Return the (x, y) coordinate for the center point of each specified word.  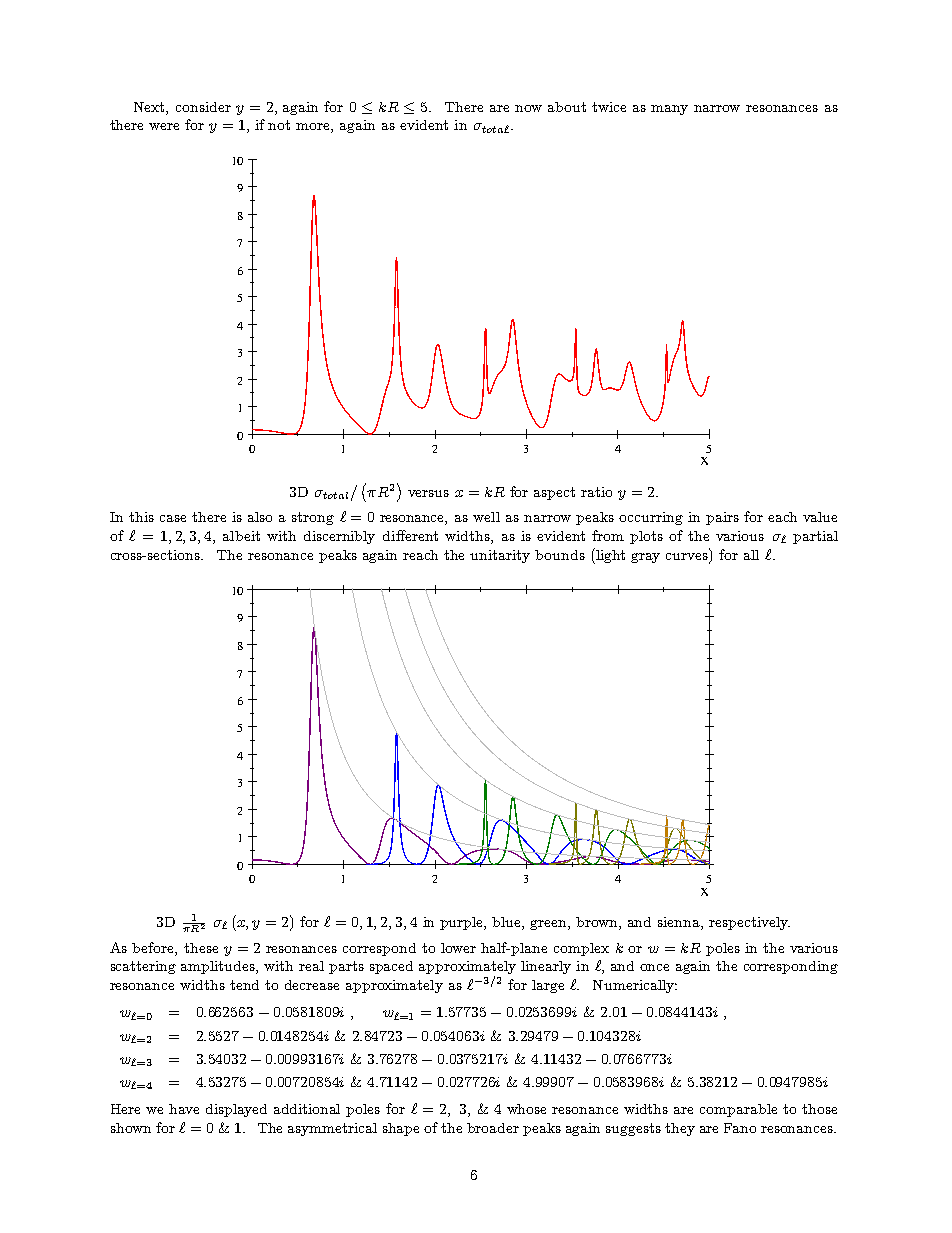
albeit (241, 536)
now (528, 108)
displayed (236, 1110)
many (669, 110)
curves (687, 556)
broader (493, 1128)
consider (203, 107)
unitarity (500, 556)
